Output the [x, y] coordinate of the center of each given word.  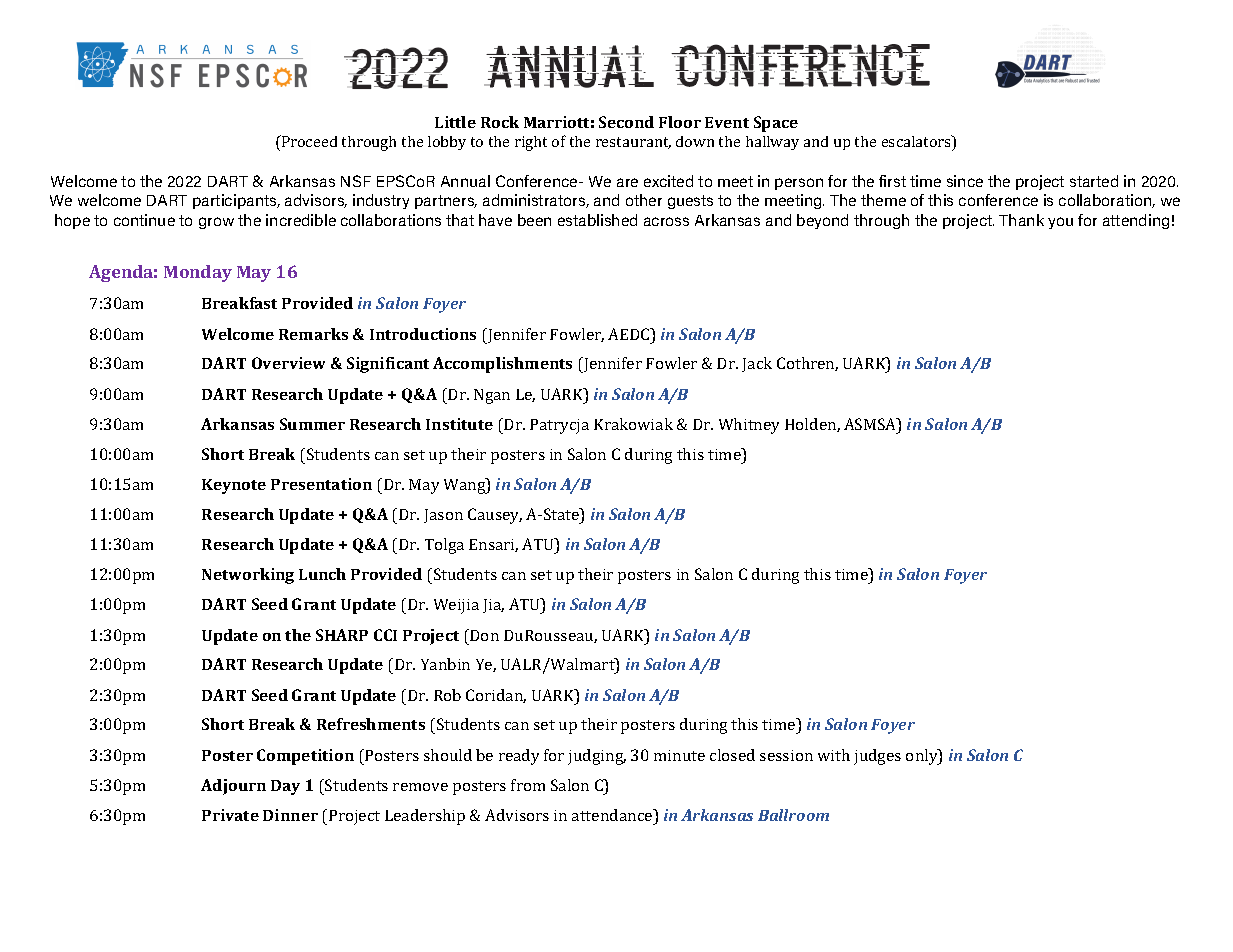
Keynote [234, 486]
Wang [466, 486]
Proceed [308, 141]
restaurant [633, 143]
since [965, 181]
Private [230, 815]
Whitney [749, 426]
